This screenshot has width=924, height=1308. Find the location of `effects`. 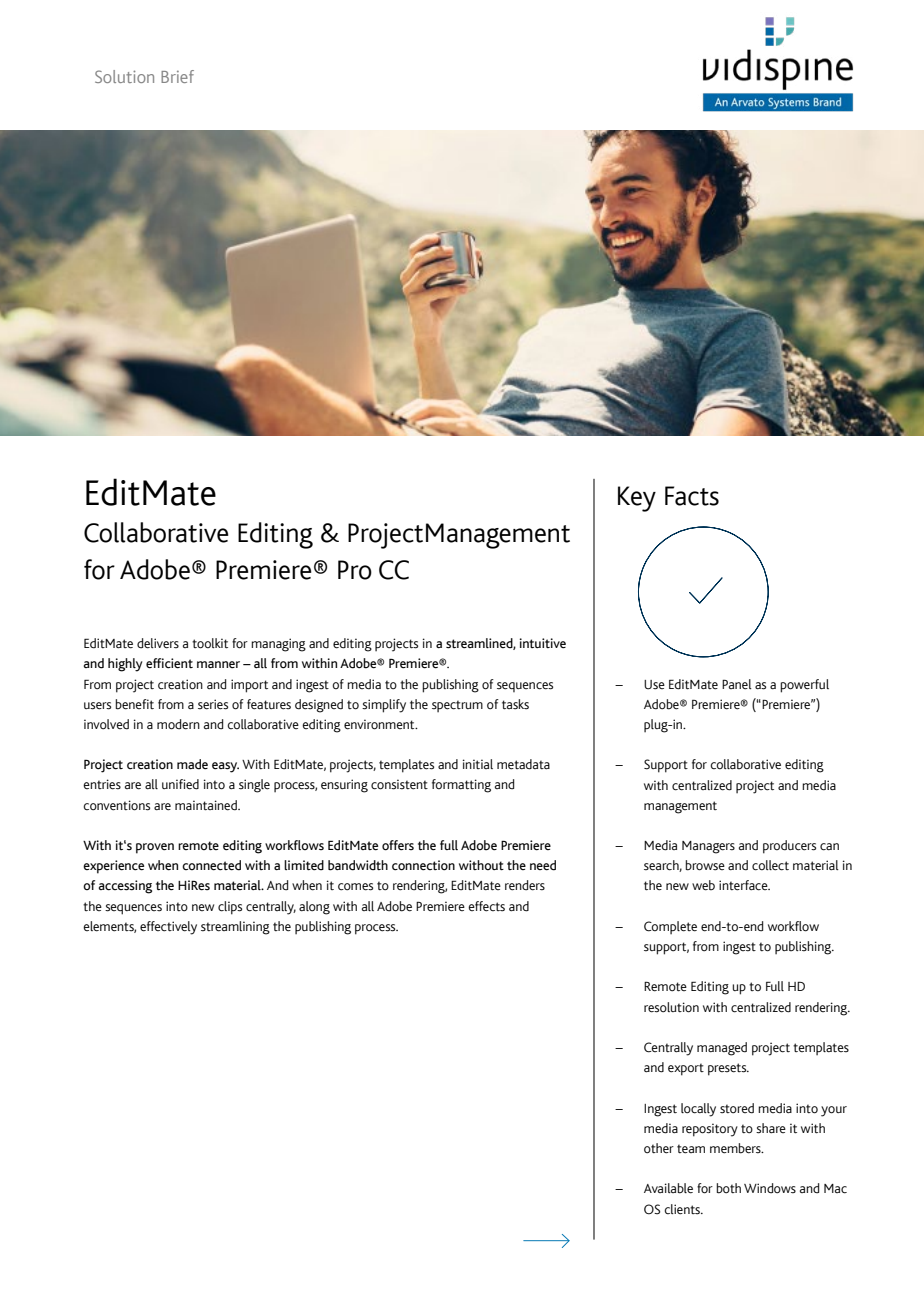

effects is located at coordinates (486, 906).
